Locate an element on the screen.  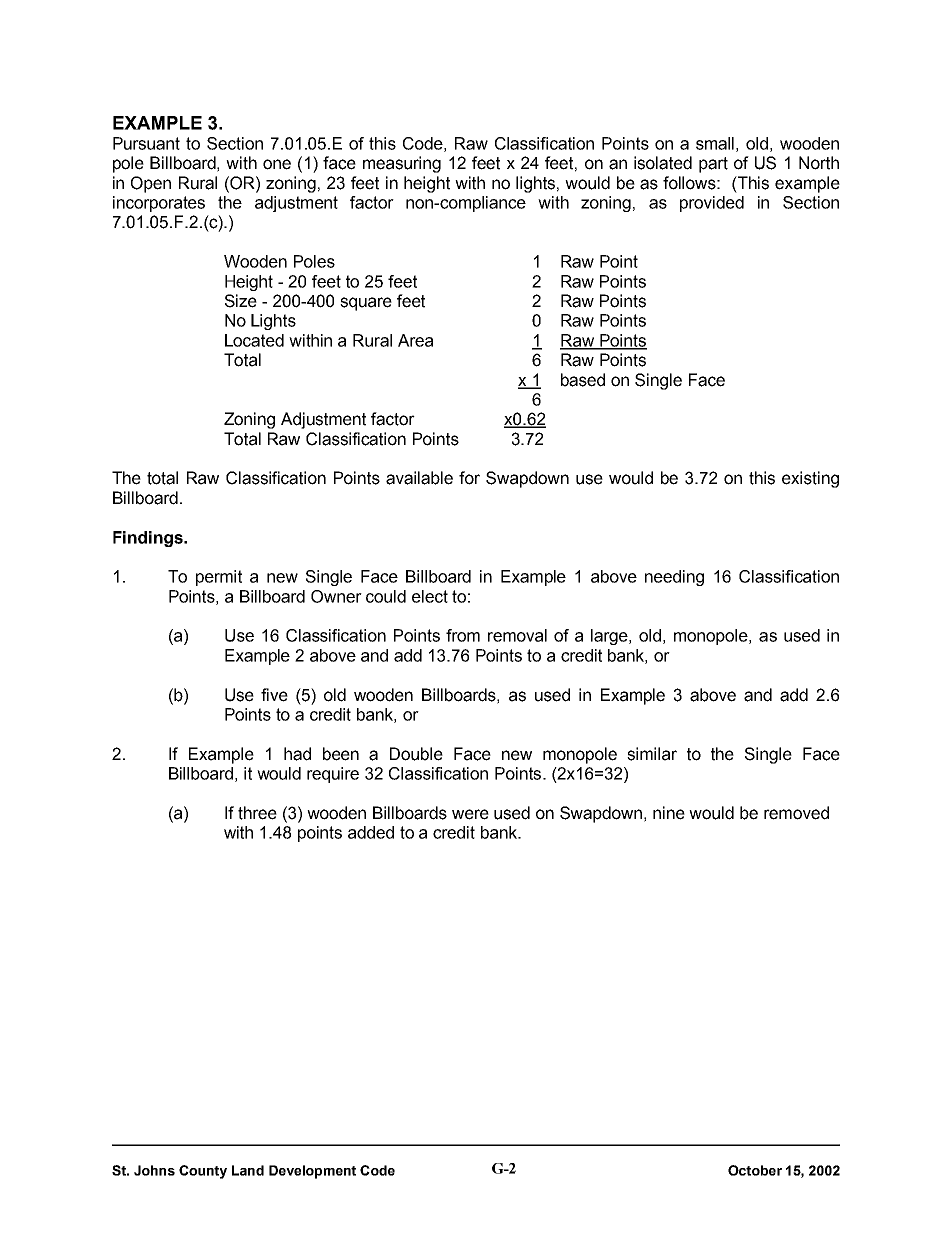
from is located at coordinates (463, 635).
